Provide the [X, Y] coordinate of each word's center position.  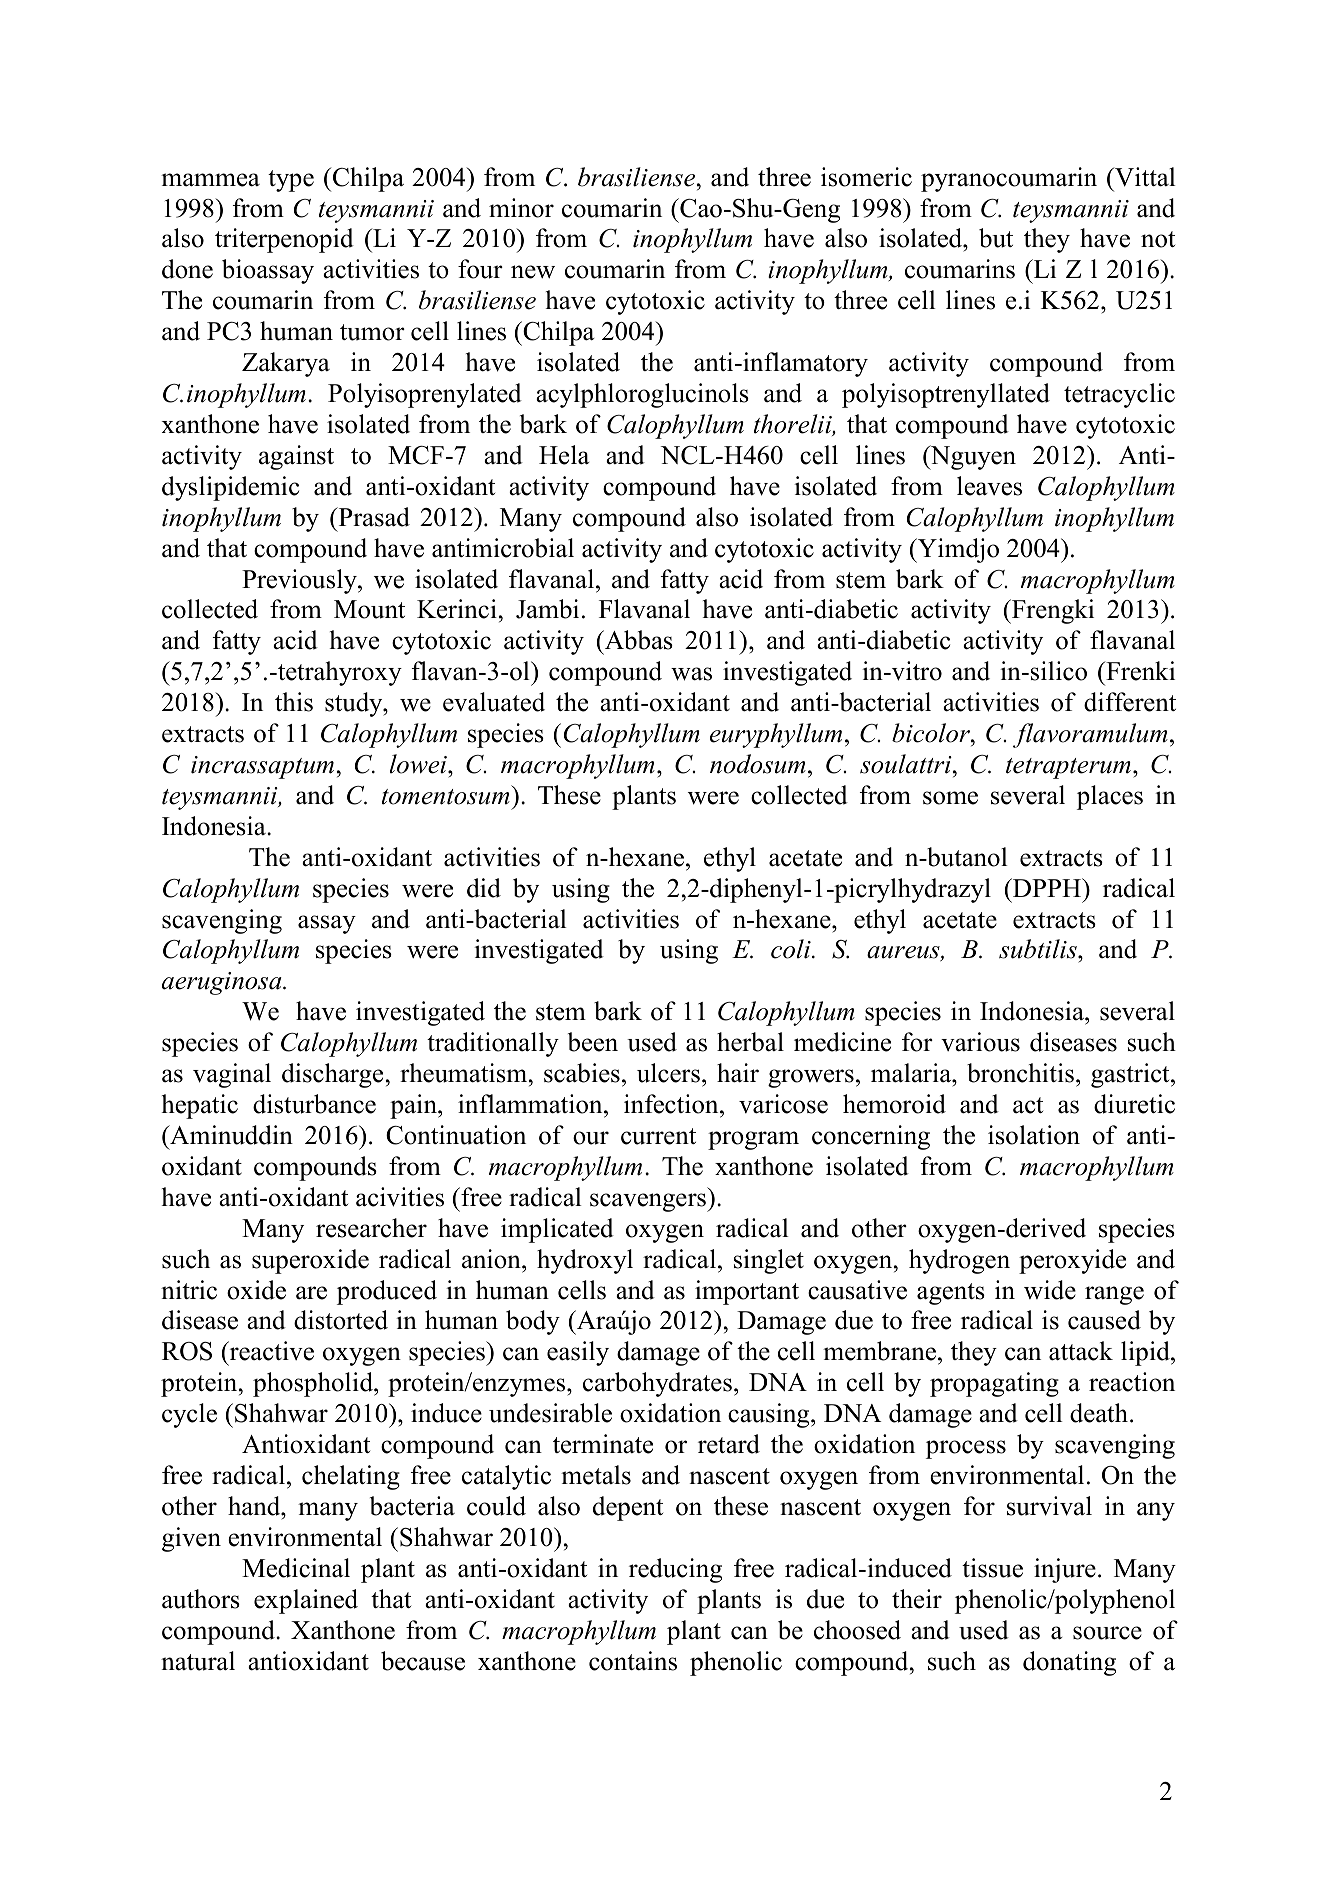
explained [306, 1601]
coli [792, 949]
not [1158, 239]
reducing [675, 1570]
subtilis [1039, 949]
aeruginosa [223, 983]
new [533, 272]
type [291, 181]
